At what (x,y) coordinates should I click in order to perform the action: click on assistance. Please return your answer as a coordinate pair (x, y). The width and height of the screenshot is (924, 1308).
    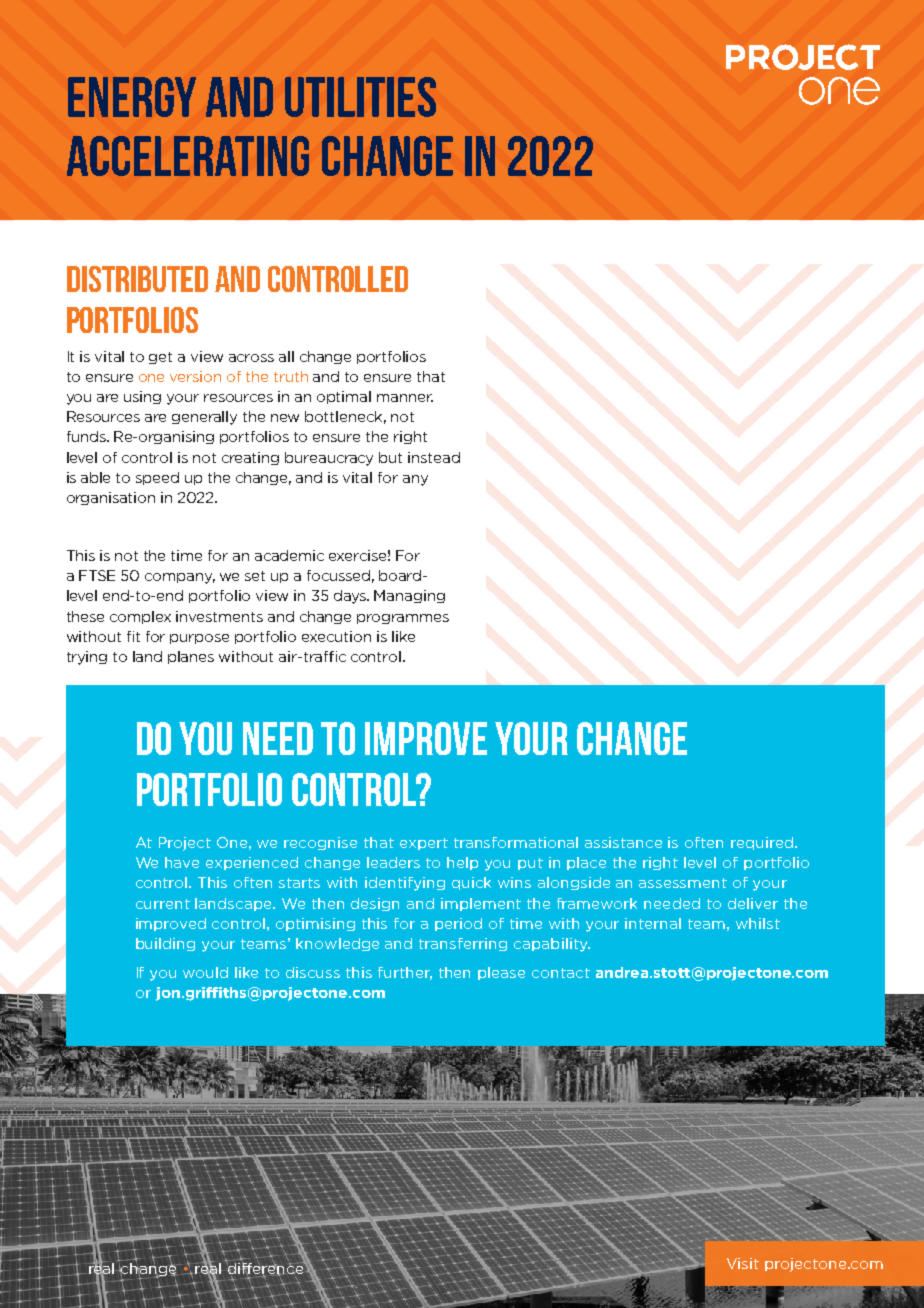
    Looking at the image, I should click on (623, 842).
